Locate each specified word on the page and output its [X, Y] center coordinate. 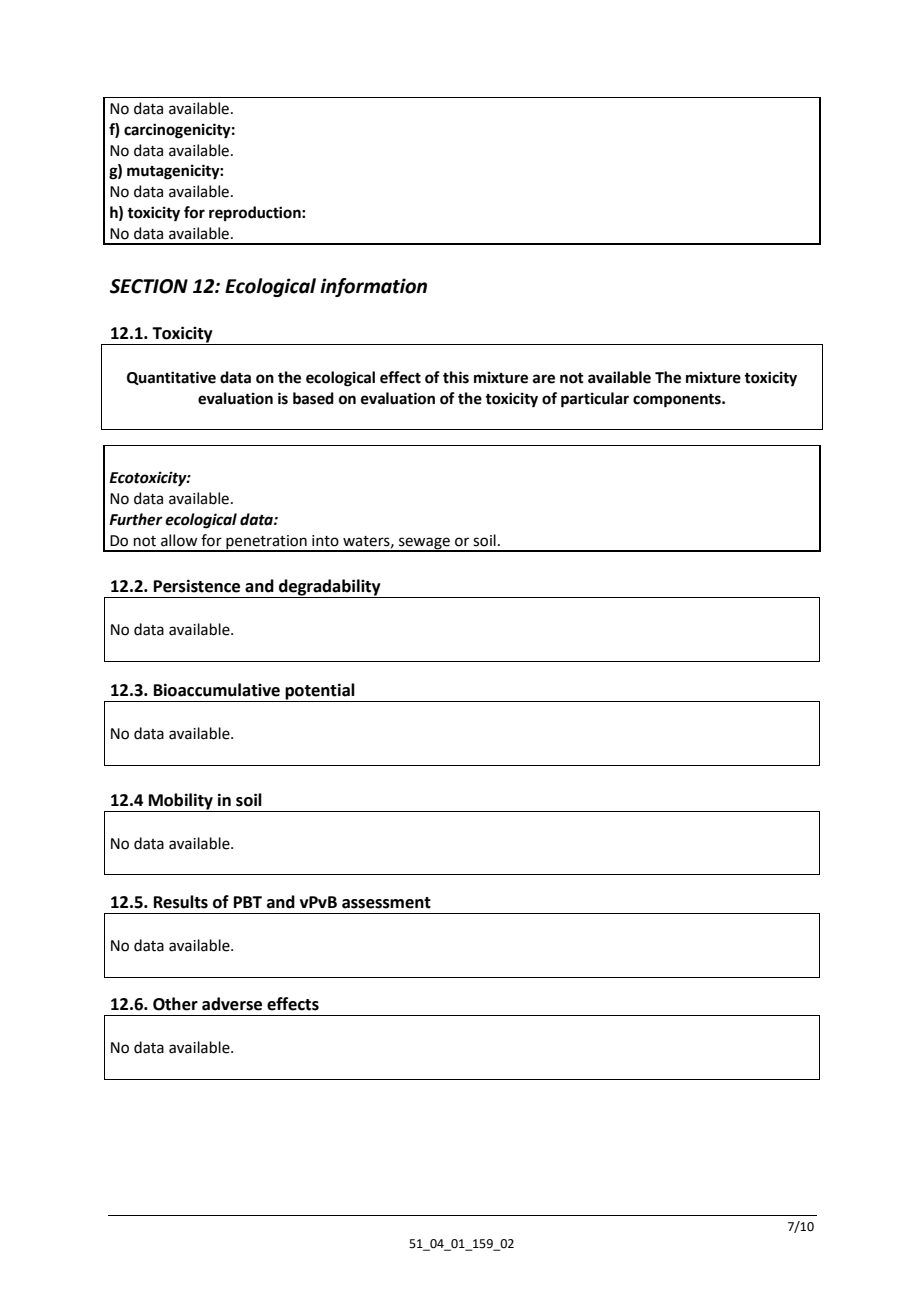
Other [175, 1004]
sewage [424, 544]
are [544, 379]
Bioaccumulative [217, 690]
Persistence [197, 586]
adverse [232, 1004]
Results [181, 902]
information [373, 287]
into [325, 541]
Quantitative [171, 378]
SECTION [149, 286]
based [313, 398]
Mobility [180, 802]
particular [595, 400]
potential [320, 692]
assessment [386, 903]
